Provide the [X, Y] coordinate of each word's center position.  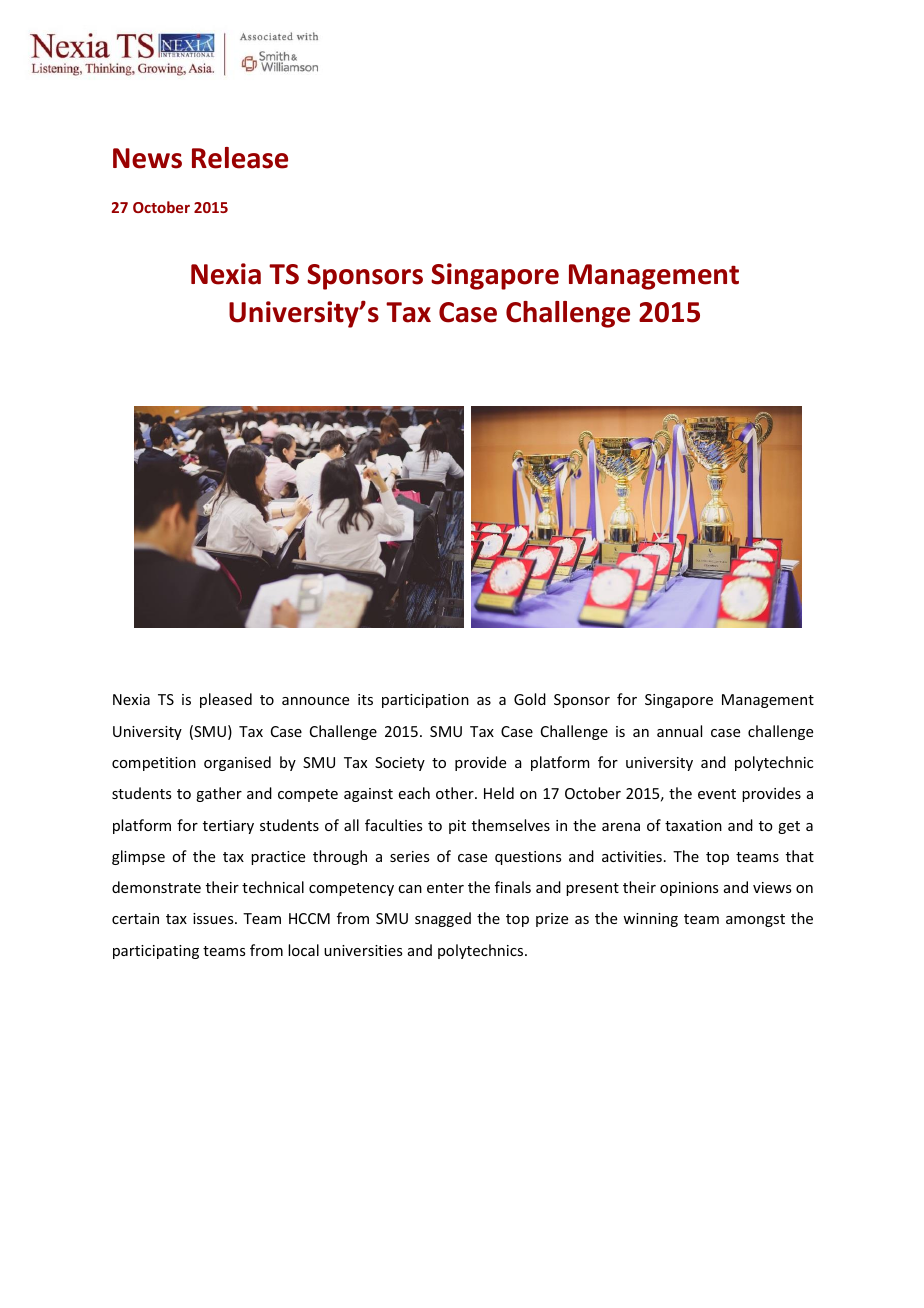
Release [240, 158]
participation [425, 701]
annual [679, 731]
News [147, 158]
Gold [530, 699]
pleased [226, 700]
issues [214, 918]
